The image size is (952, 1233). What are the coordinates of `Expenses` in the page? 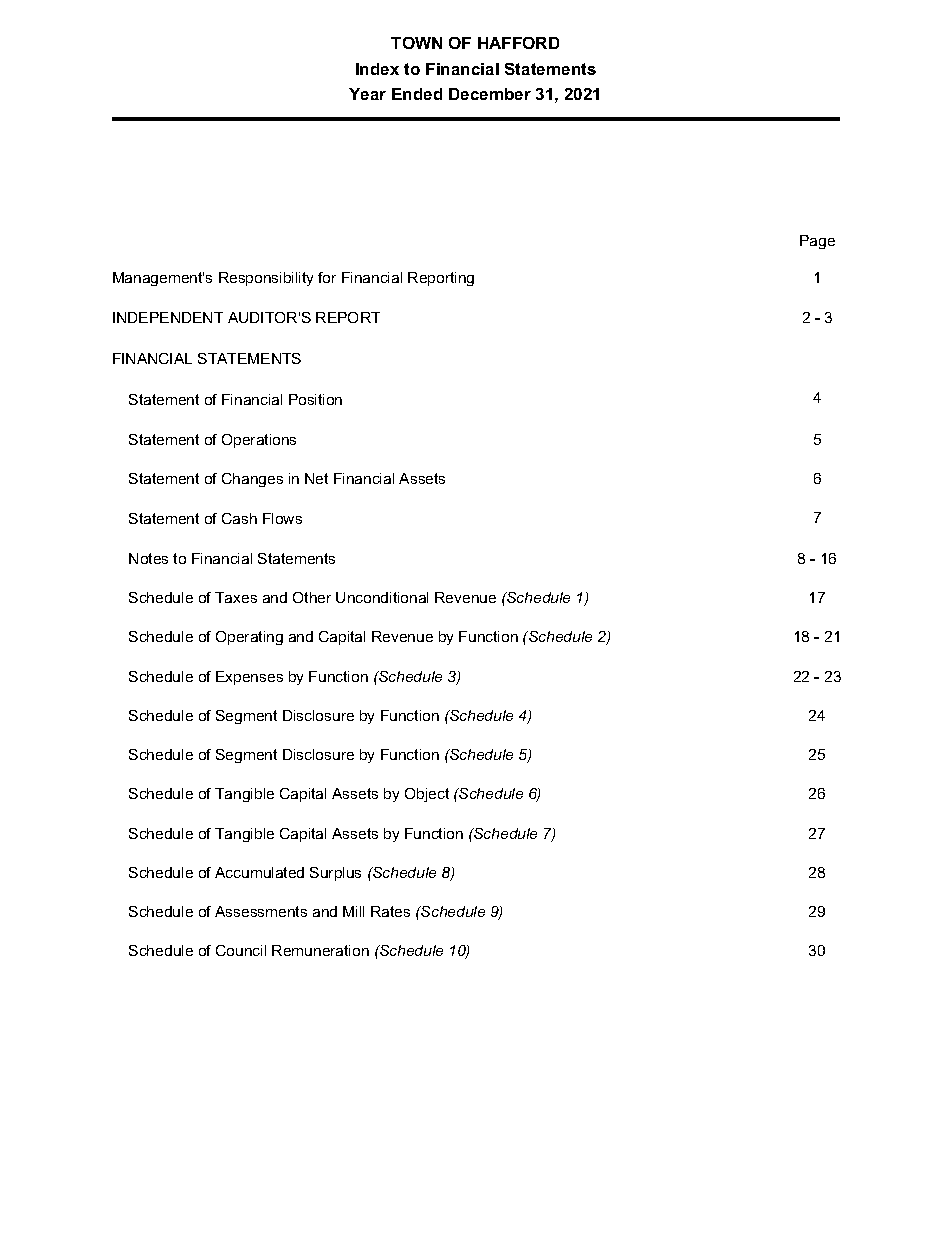 It's located at (249, 678).
